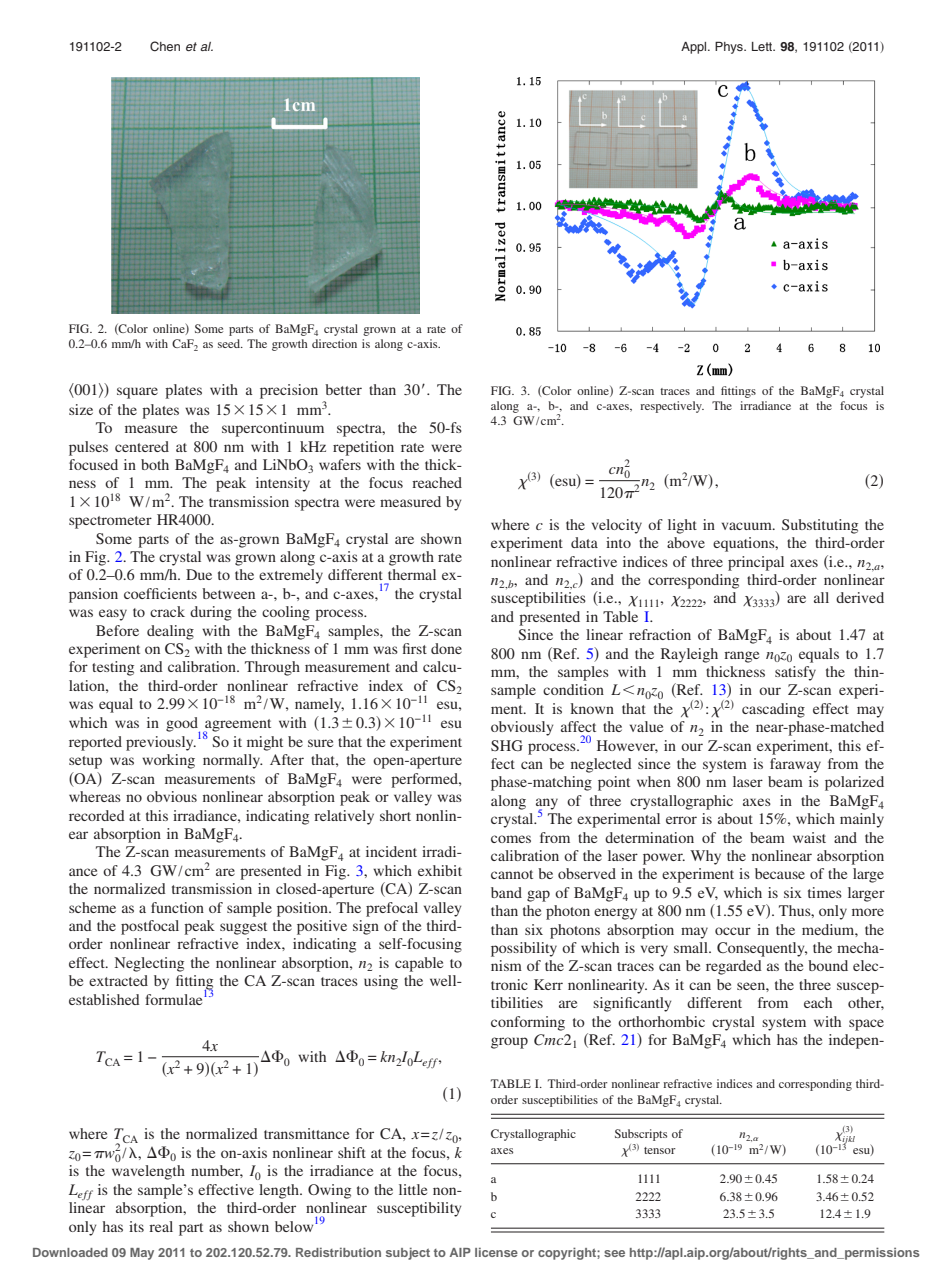 The height and width of the image is (1270, 952). Describe the element at coordinates (641, 1135) in the image. I see `Subscripts` at that location.
